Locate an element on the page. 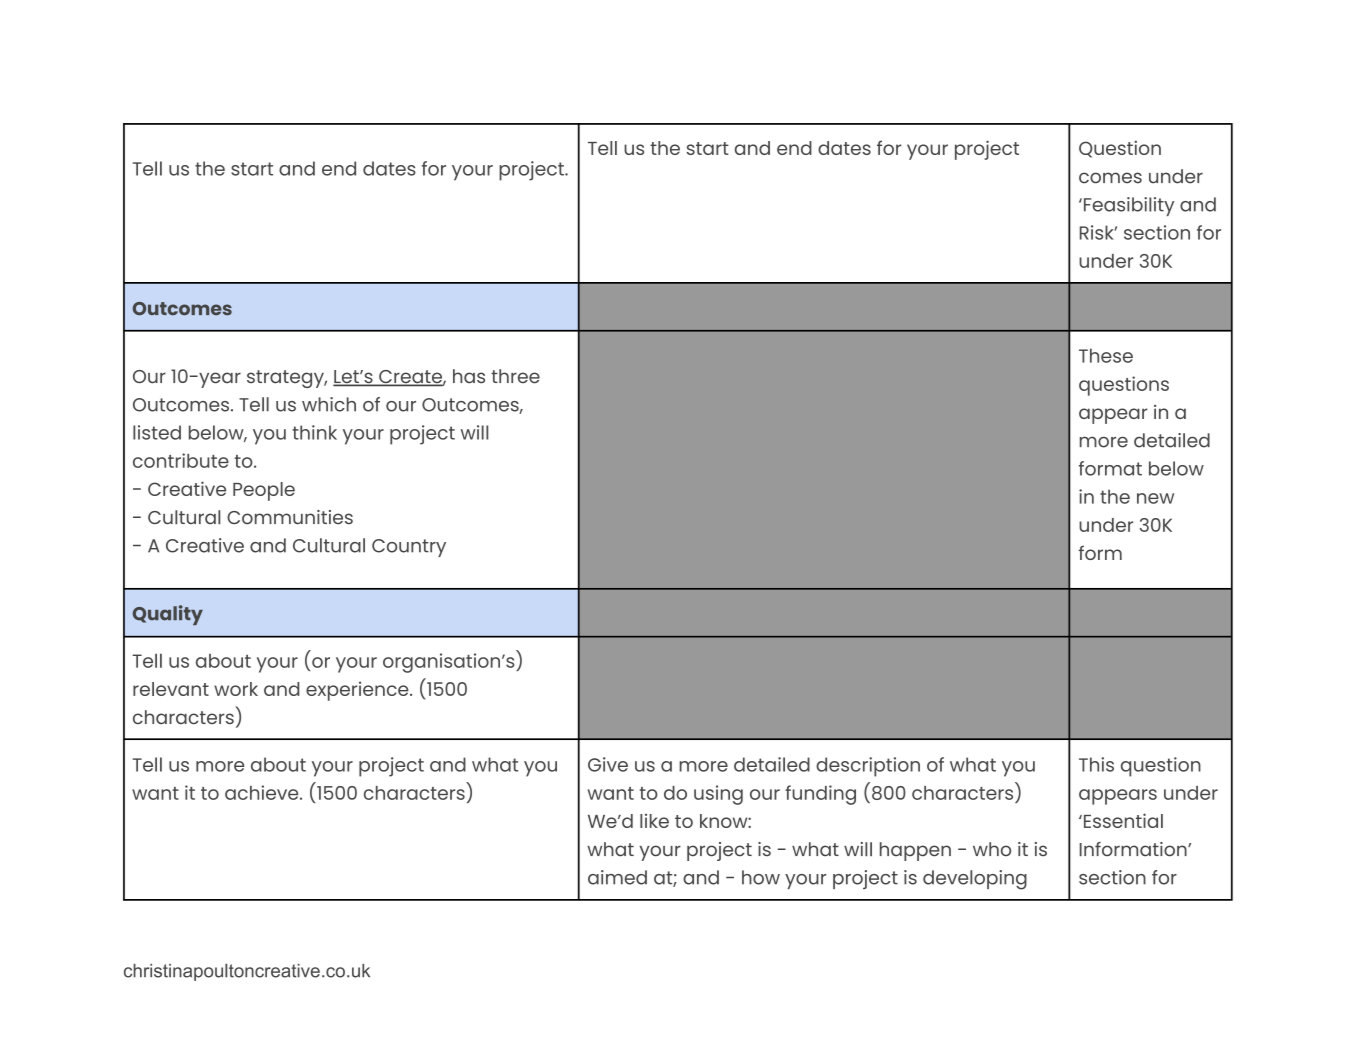 The height and width of the document is (1046, 1354). Quality is located at coordinates (168, 615).
